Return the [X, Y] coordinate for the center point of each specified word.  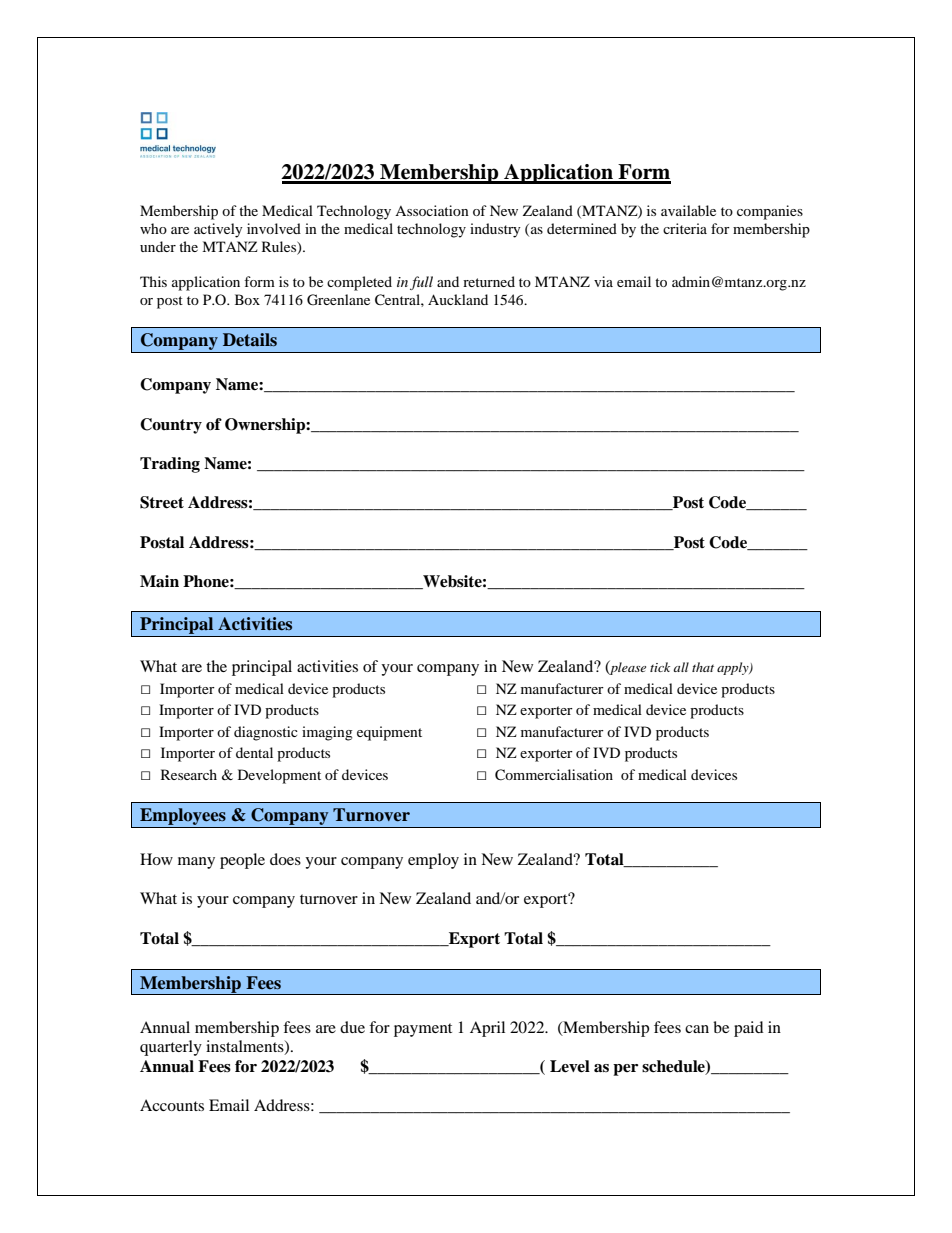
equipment [389, 733]
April [487, 1029]
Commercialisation [554, 775]
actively [218, 230]
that [703, 667]
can [697, 1029]
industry [495, 230]
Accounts [172, 1105]
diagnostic [266, 733]
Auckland [458, 299]
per [625, 1070]
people [242, 861]
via [603, 281]
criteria [685, 228]
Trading [170, 465]
